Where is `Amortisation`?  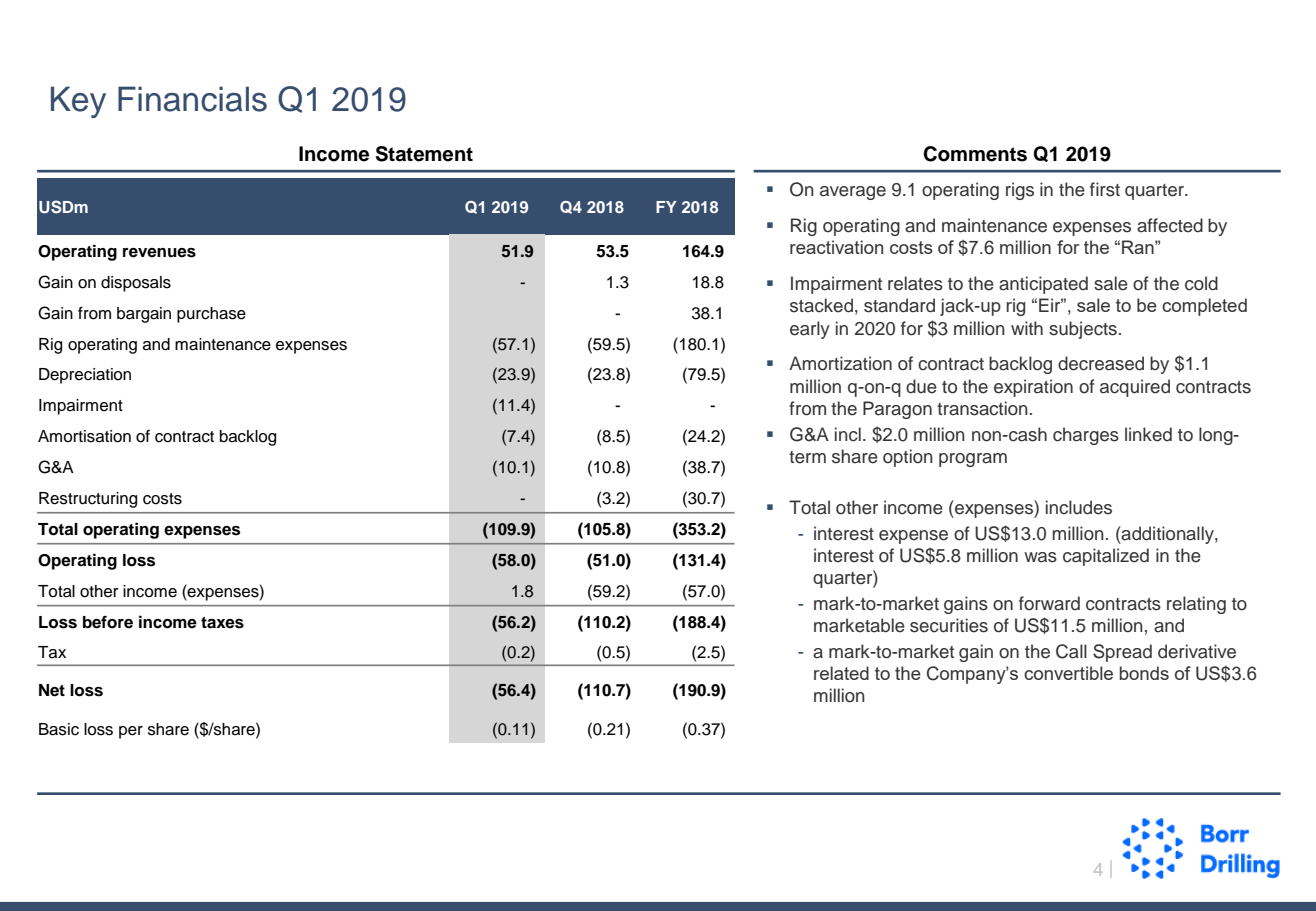 Amortisation is located at coordinates (84, 436).
